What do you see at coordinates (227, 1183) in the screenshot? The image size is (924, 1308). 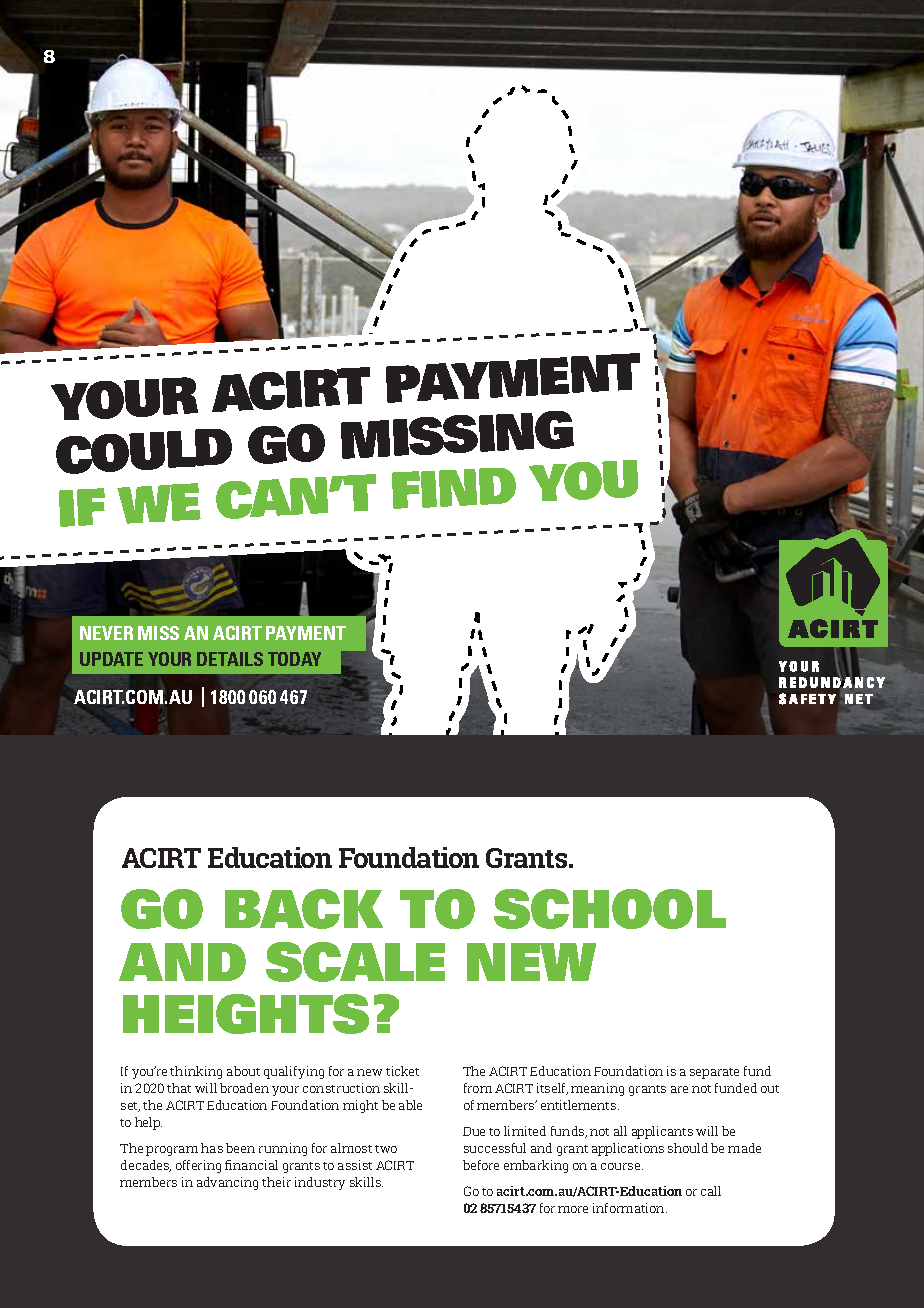 I see `advancing` at bounding box center [227, 1183].
